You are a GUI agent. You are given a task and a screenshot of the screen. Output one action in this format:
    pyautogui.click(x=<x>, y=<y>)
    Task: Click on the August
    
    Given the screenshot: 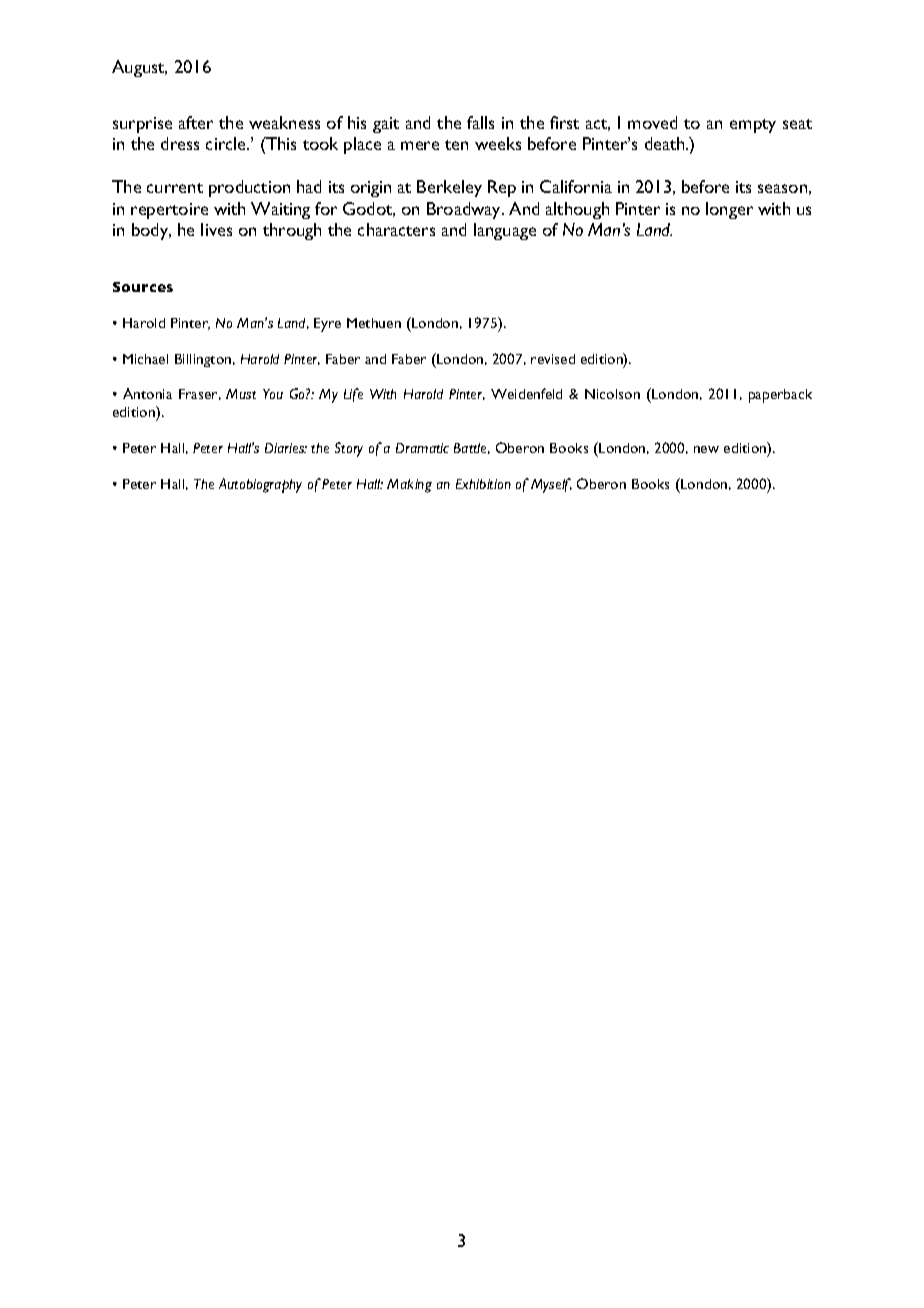 What is the action you would take?
    pyautogui.click(x=139, y=68)
